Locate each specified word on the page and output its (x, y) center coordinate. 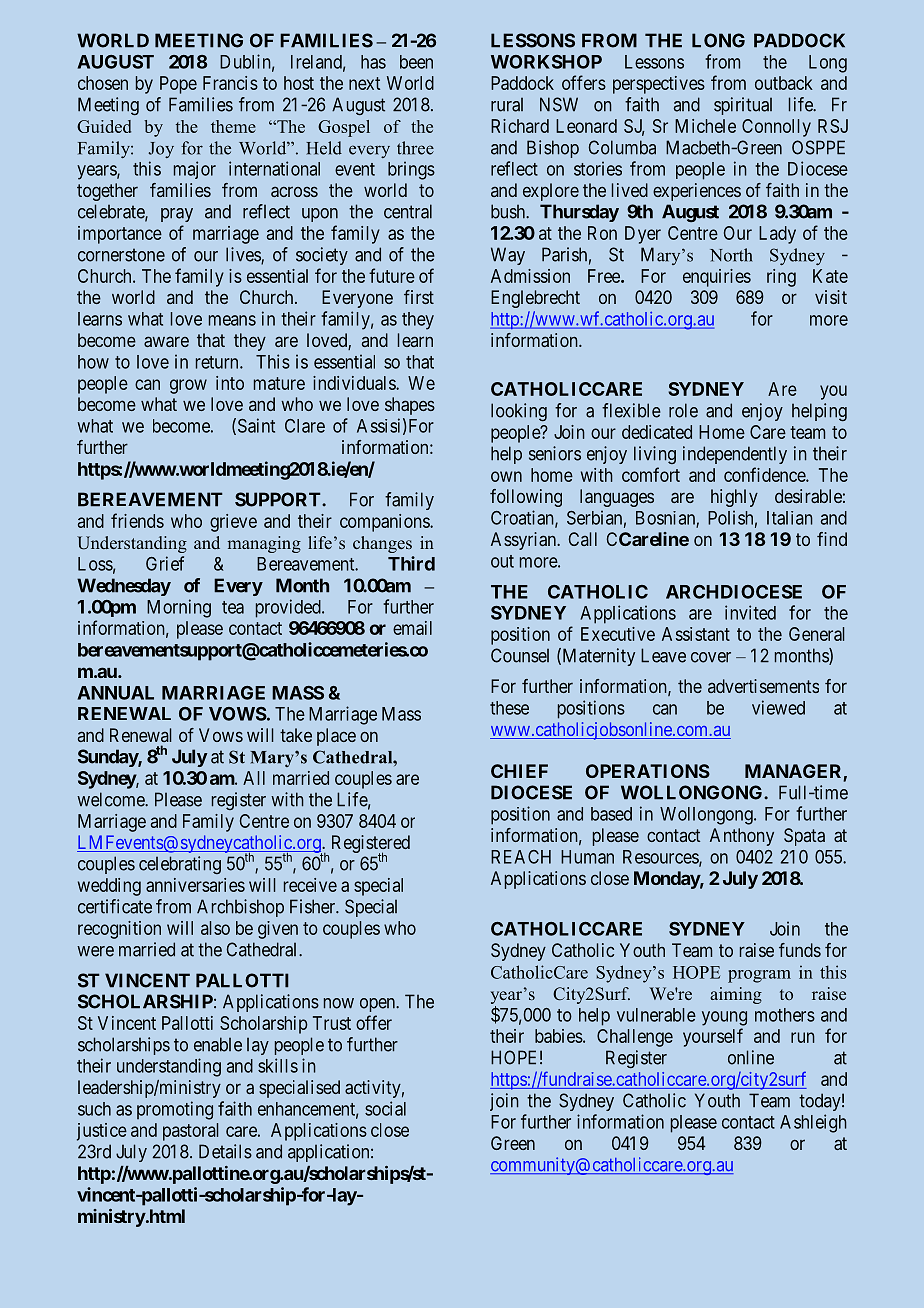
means (232, 320)
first (419, 297)
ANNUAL (115, 693)
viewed (778, 707)
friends (137, 520)
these (509, 708)
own (506, 476)
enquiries (717, 278)
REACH (521, 857)
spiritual (743, 106)
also (215, 928)
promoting (175, 1110)
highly (734, 498)
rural (507, 105)
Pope (178, 85)
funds (800, 950)
